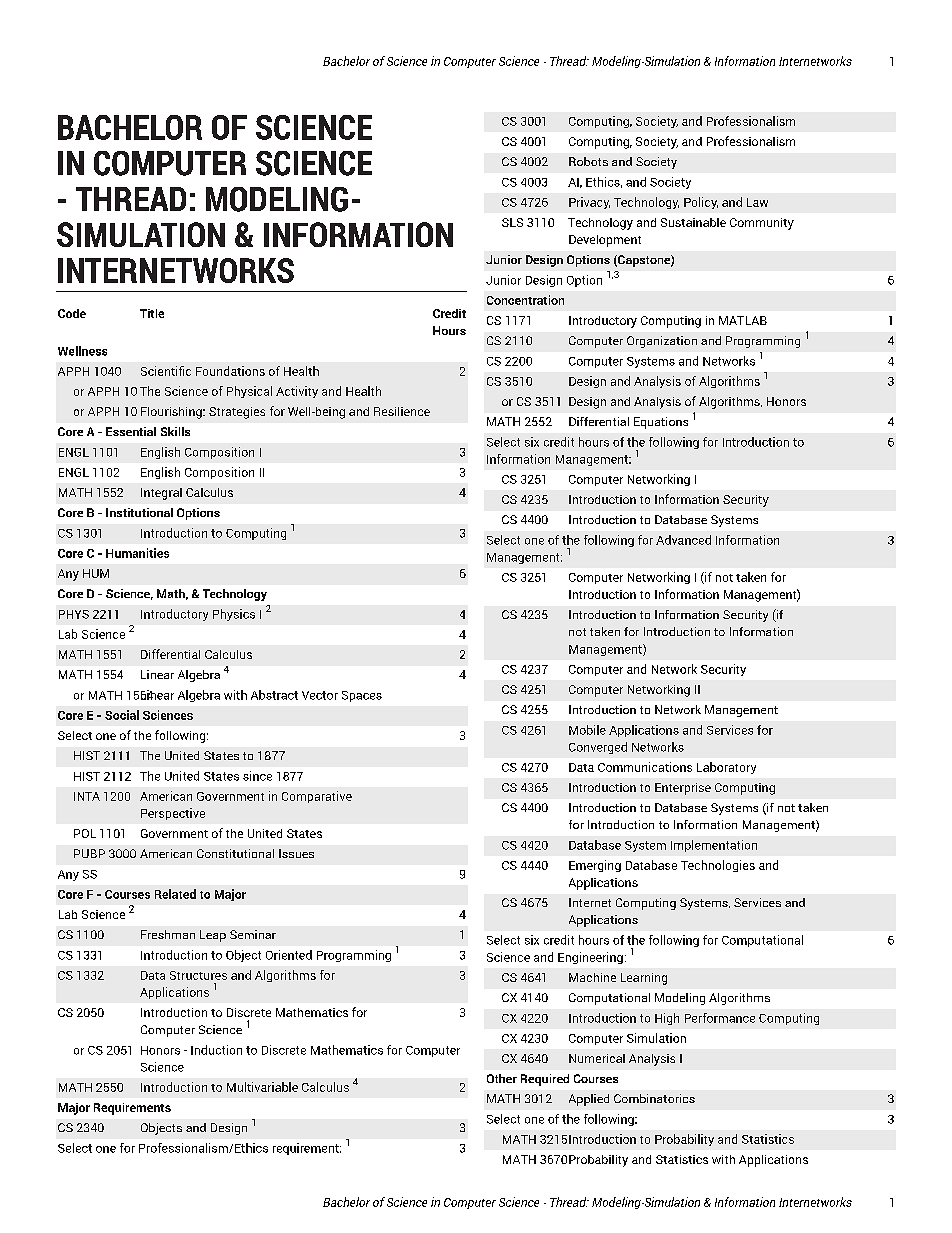 Image resolution: width=952 pixels, height=1233 pixels. What do you see at coordinates (502, 1078) in the document?
I see `Other` at bounding box center [502, 1078].
